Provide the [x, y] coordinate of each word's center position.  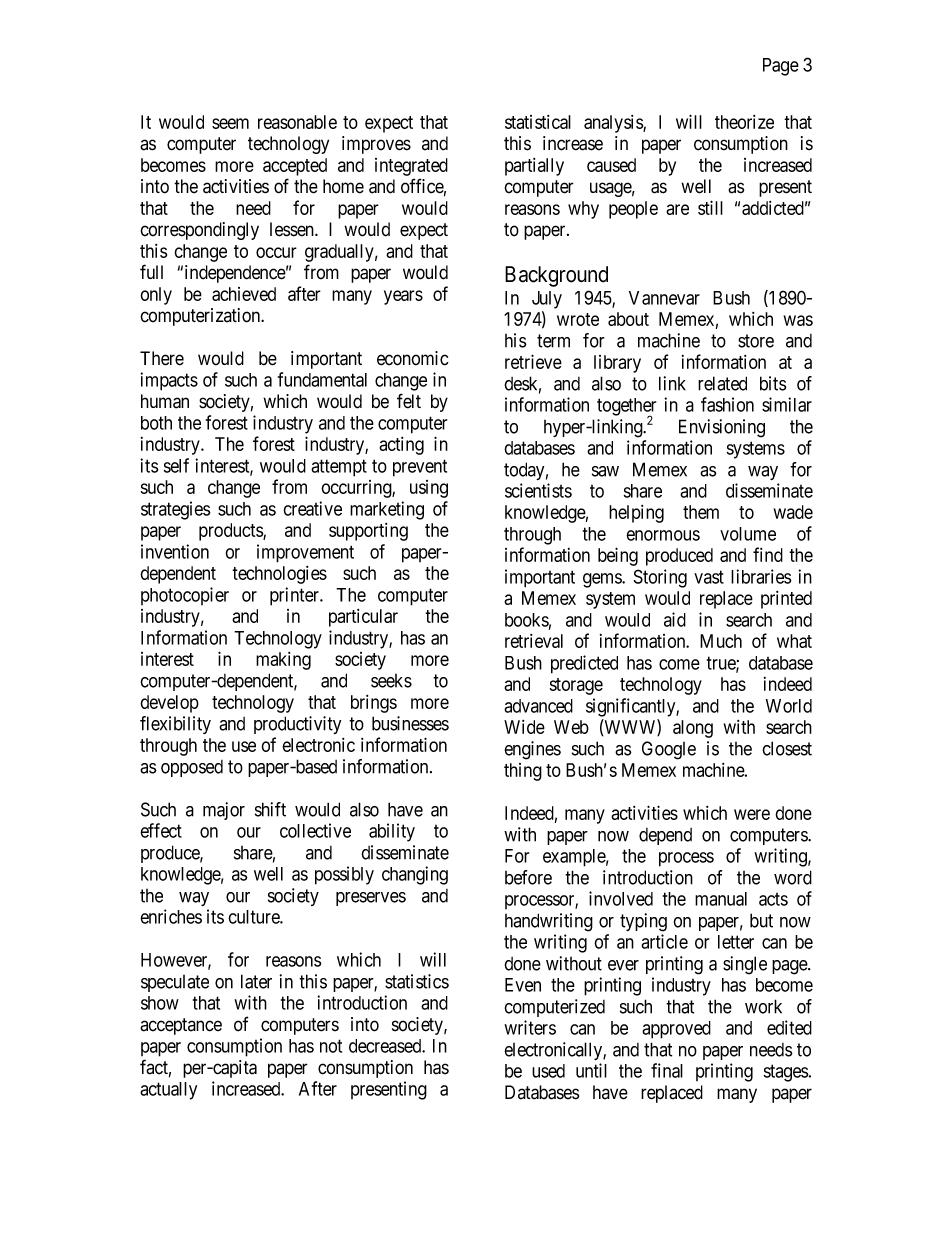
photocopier [185, 596]
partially [534, 167]
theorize [744, 122]
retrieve [533, 361]
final [667, 1070]
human [165, 401]
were [752, 814]
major [224, 811]
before [528, 877]
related [722, 383]
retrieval [534, 641]
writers [530, 1027]
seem [230, 123]
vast [709, 577]
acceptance [181, 1026]
